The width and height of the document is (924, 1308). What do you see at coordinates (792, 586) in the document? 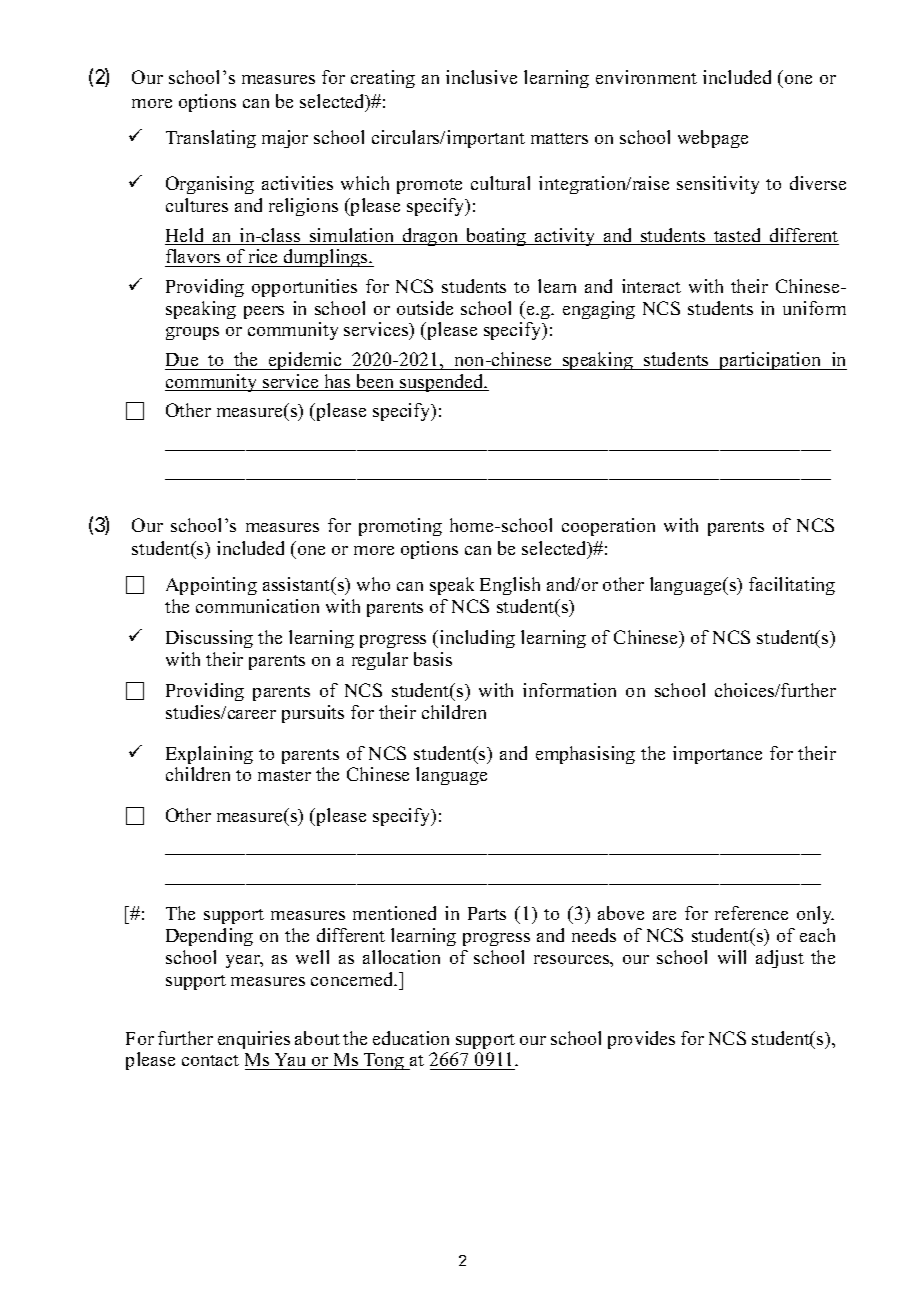
I see `facilitating` at bounding box center [792, 586].
